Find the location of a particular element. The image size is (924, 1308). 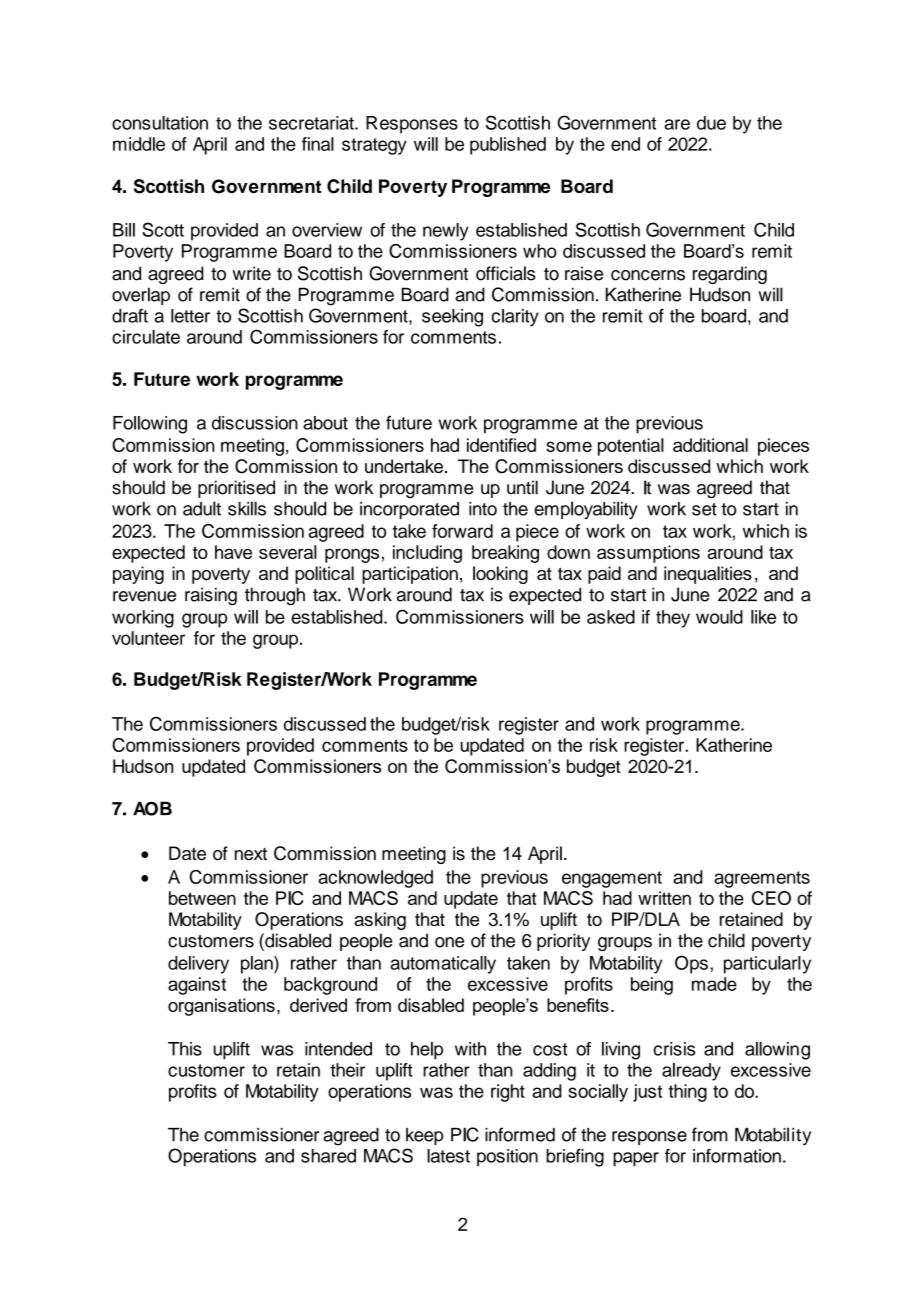

keep is located at coordinates (424, 1136).
